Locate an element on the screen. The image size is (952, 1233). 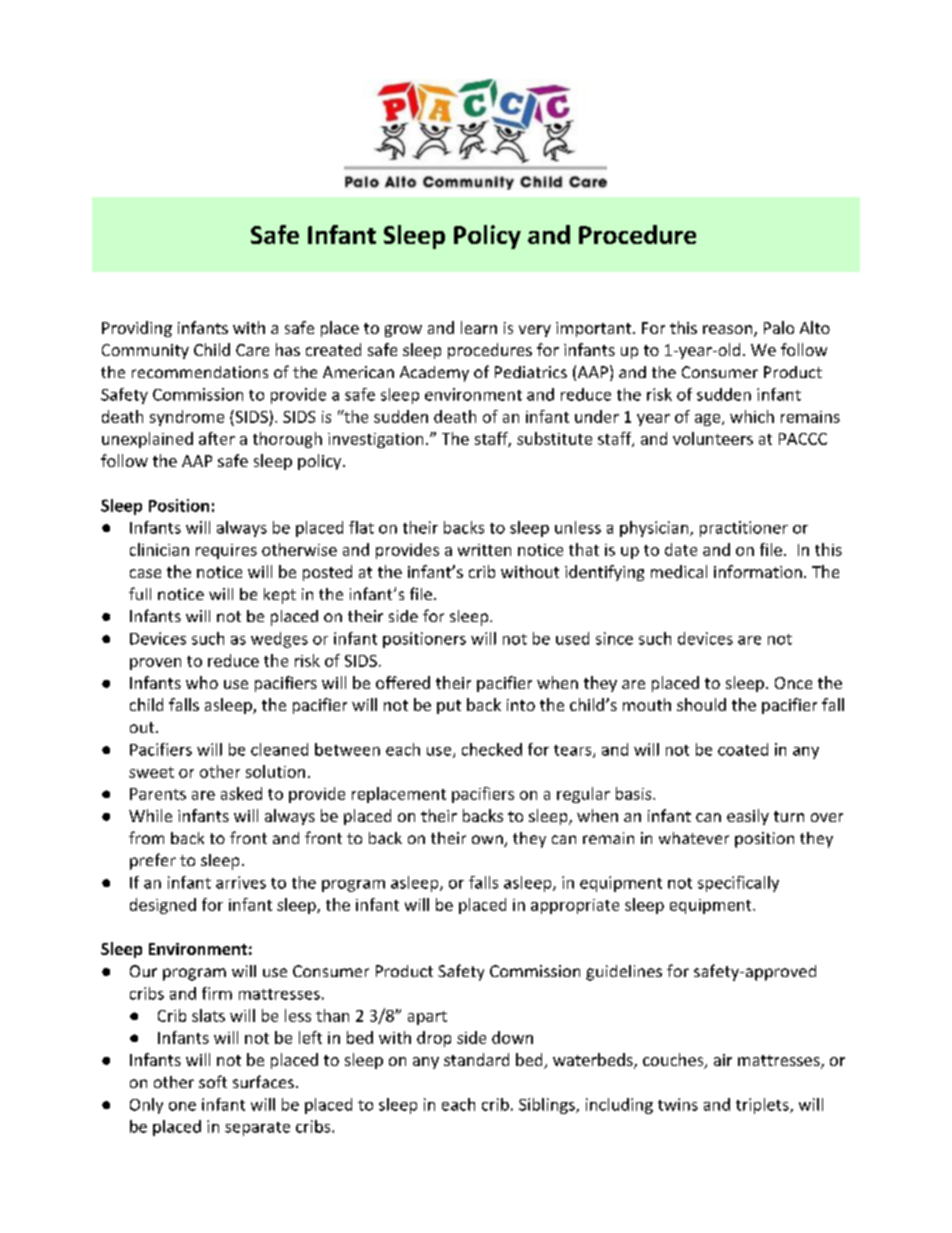
cleaned is located at coordinates (279, 749).
